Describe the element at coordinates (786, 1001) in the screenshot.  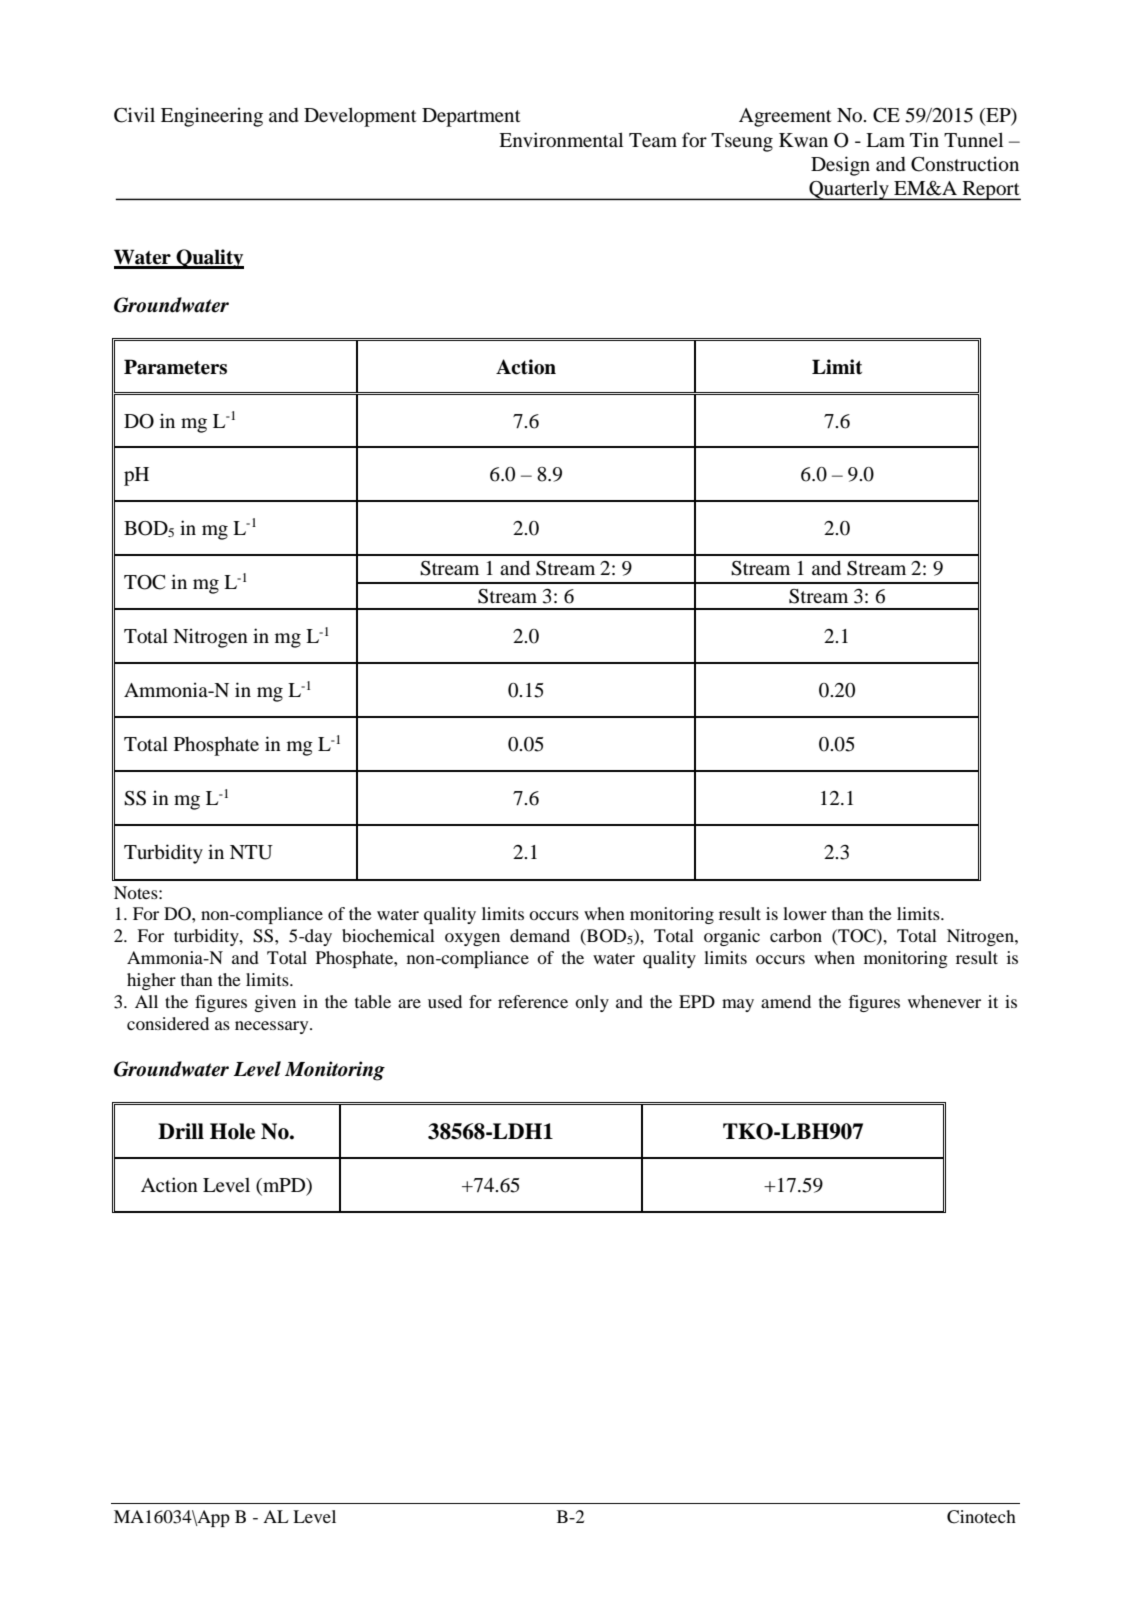
I see `amend` at that location.
